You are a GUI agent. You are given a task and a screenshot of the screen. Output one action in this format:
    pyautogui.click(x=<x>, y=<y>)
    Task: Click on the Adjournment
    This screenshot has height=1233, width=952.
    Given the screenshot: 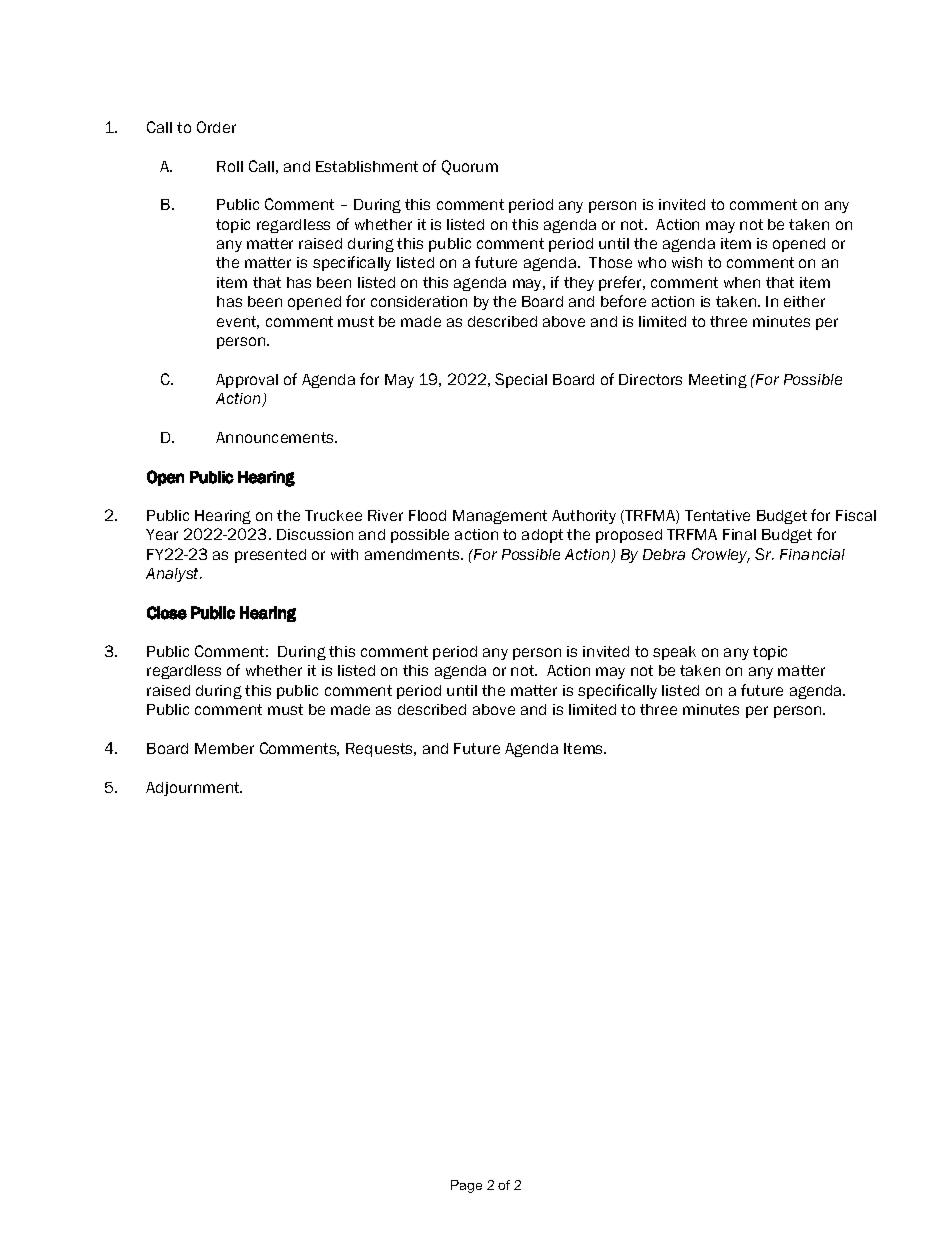 What is the action you would take?
    pyautogui.click(x=194, y=789)
